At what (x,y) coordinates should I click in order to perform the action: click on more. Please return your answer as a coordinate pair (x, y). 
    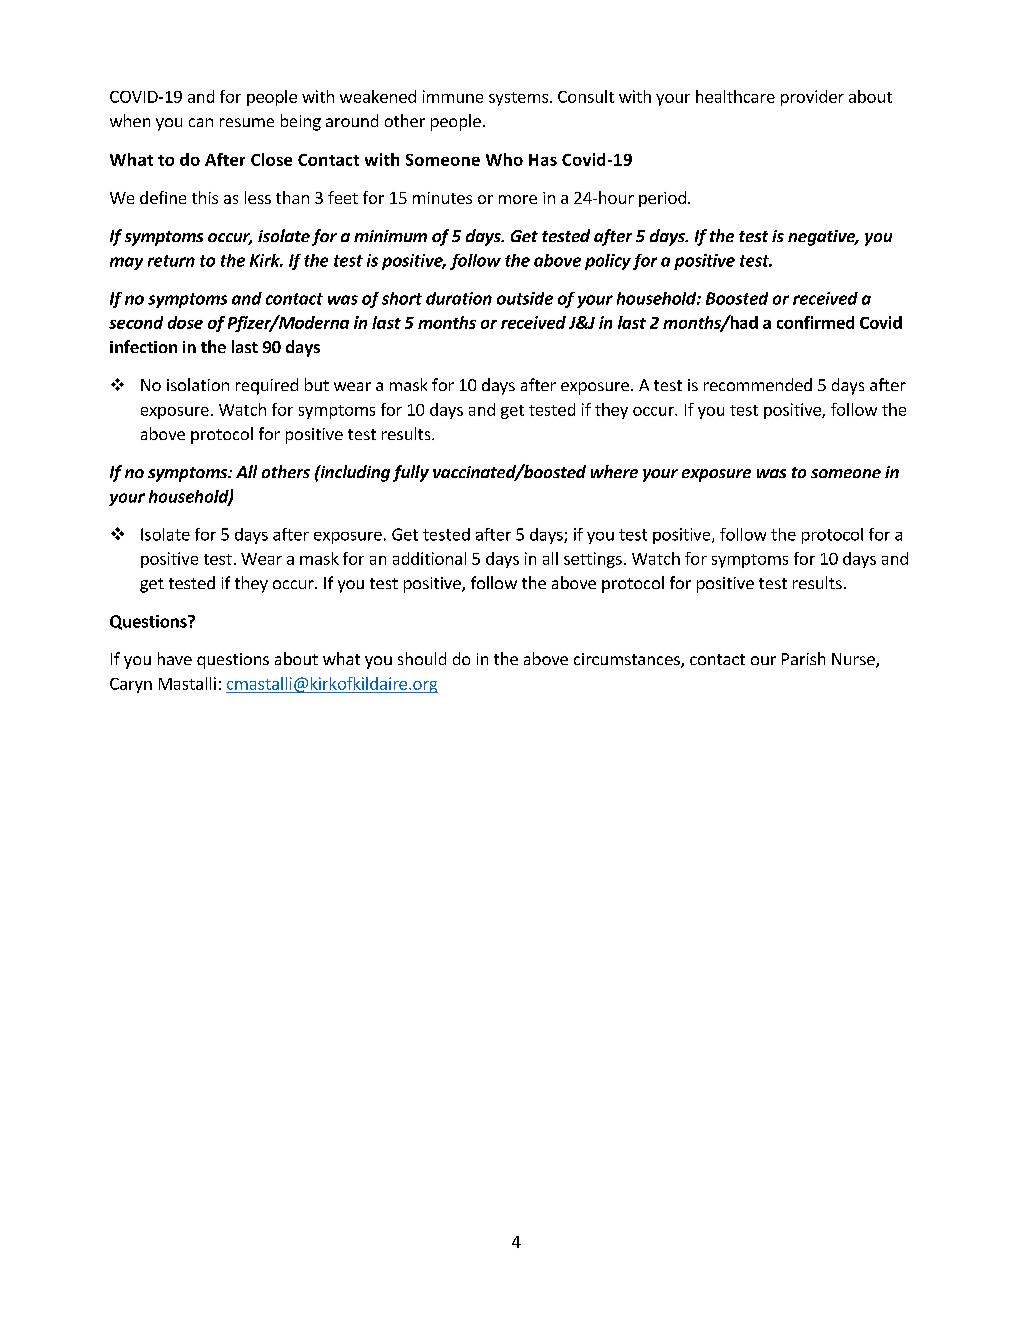
    Looking at the image, I should click on (518, 199).
